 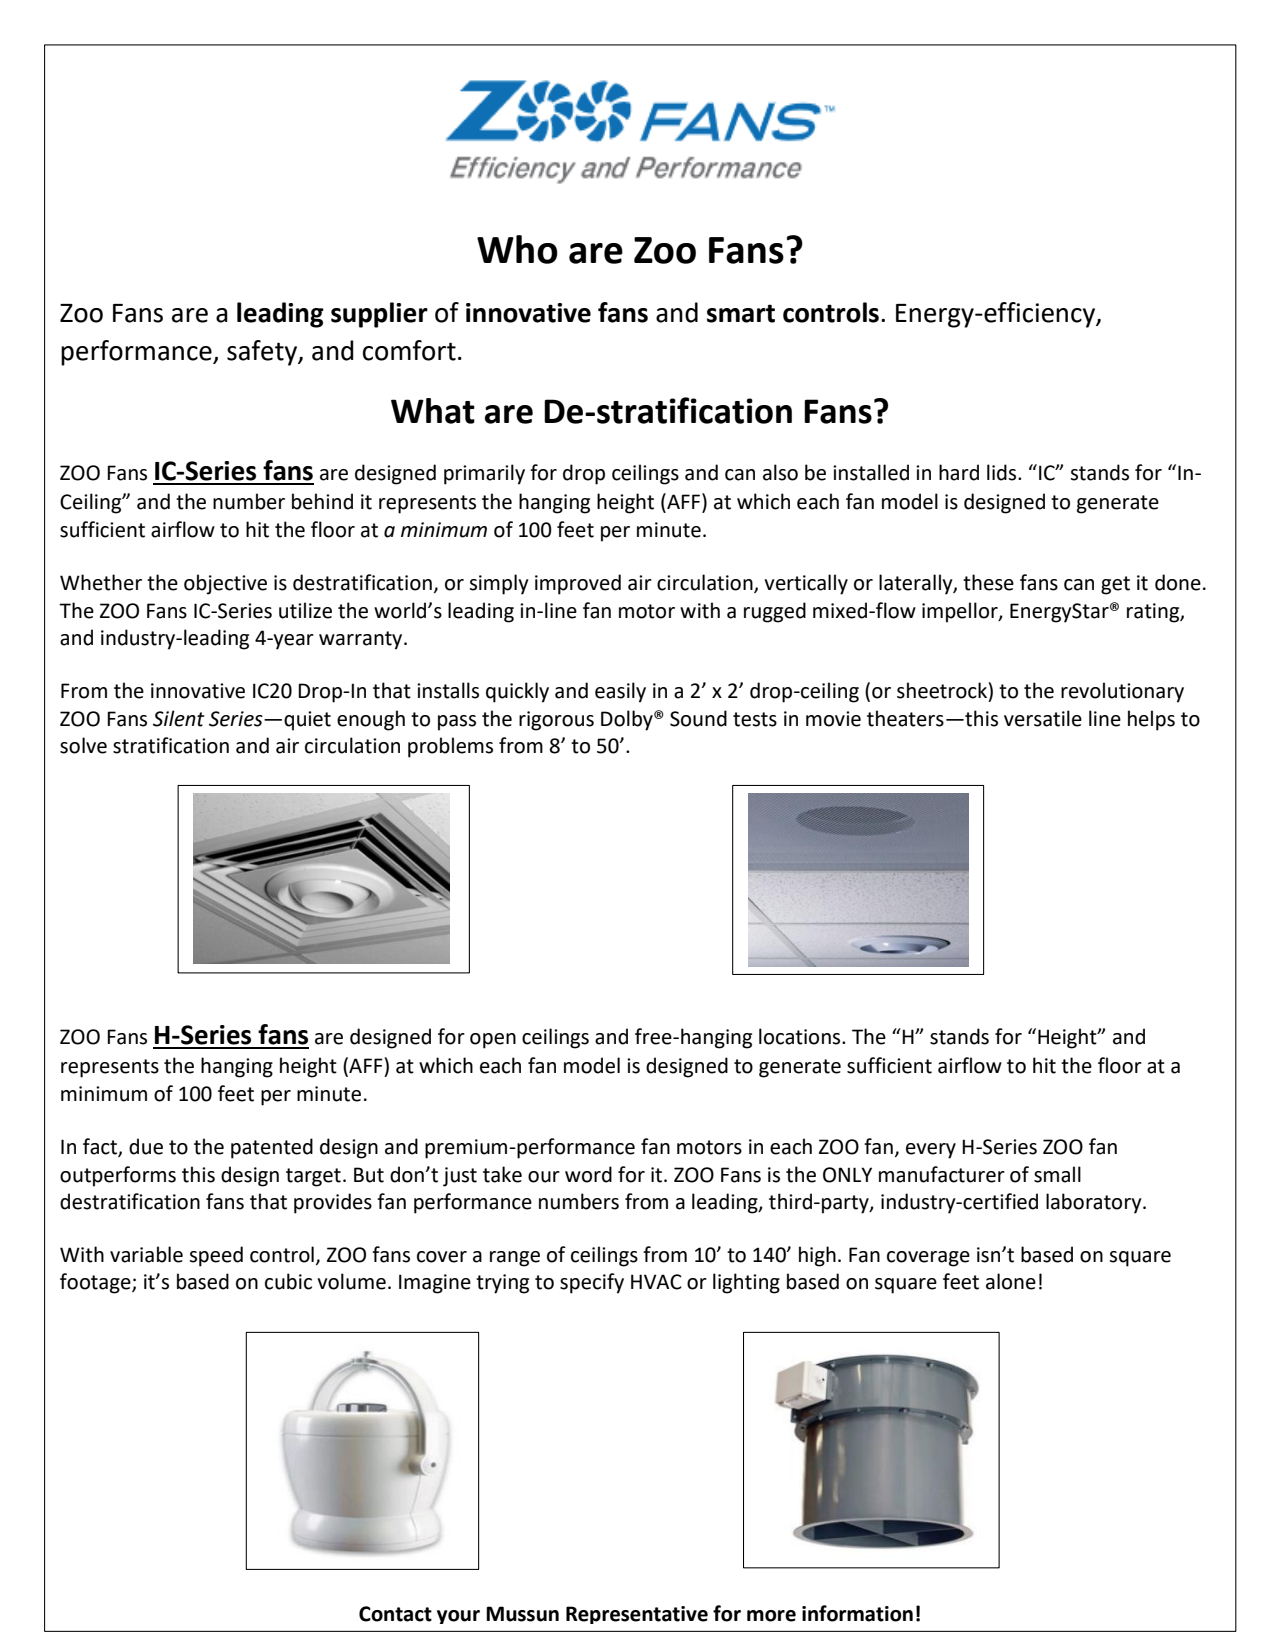 What do you see at coordinates (1003, 472) in the screenshot?
I see `lids` at bounding box center [1003, 472].
